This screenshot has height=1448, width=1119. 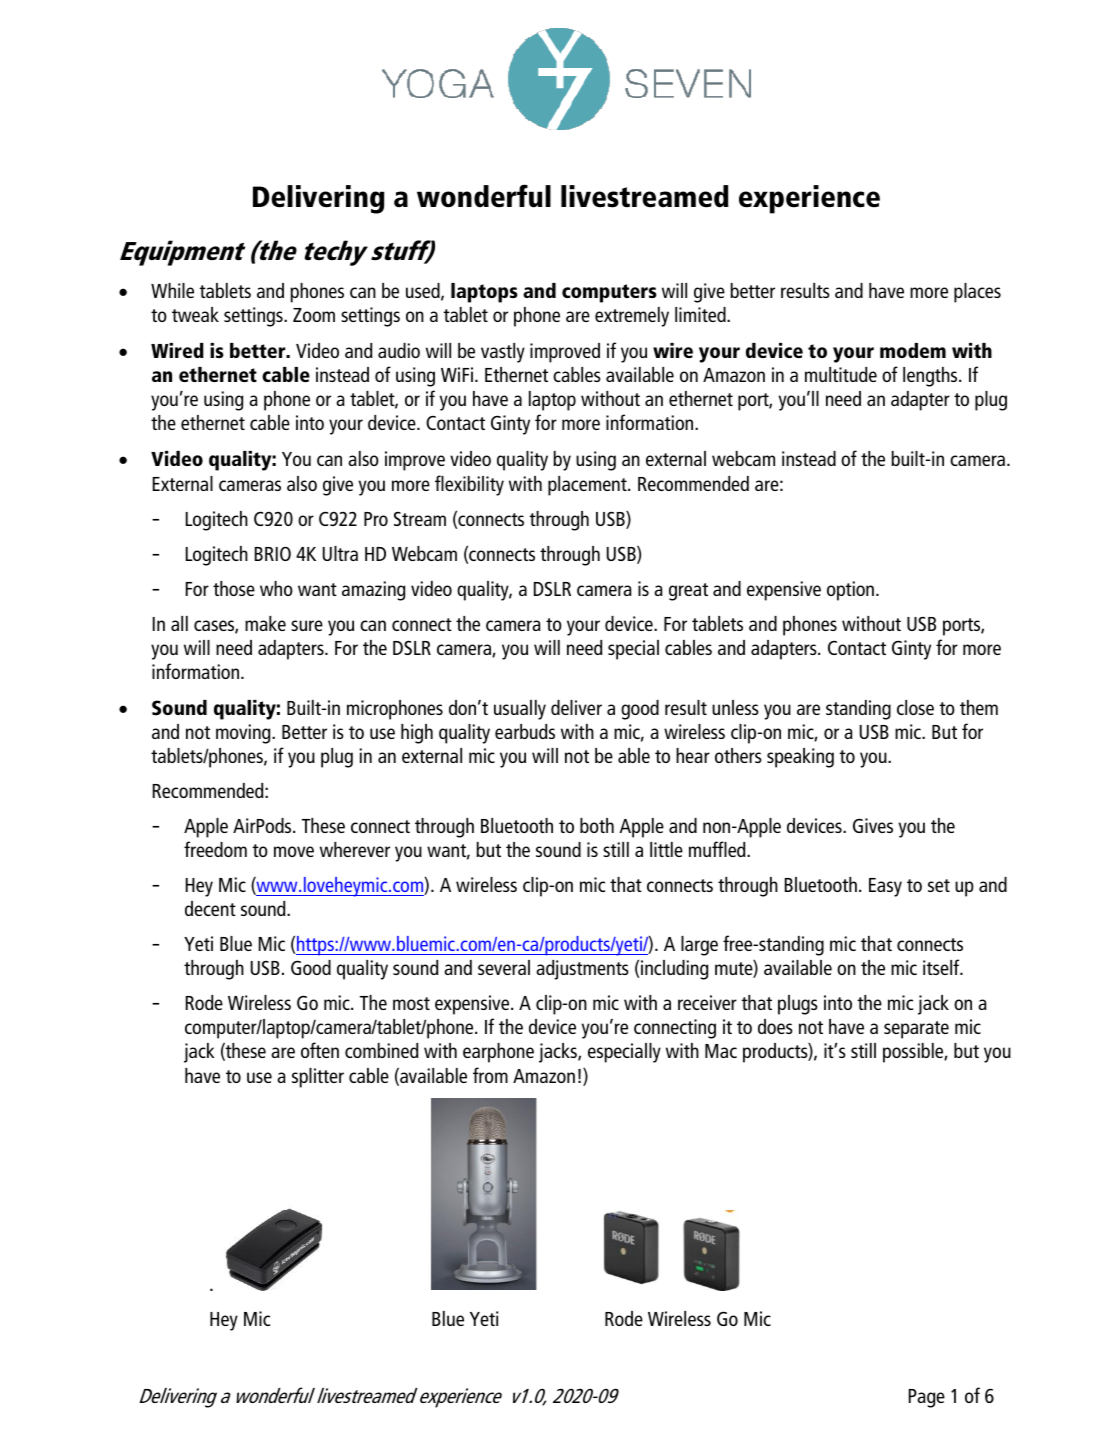 I want to click on from, so click(x=490, y=1075).
